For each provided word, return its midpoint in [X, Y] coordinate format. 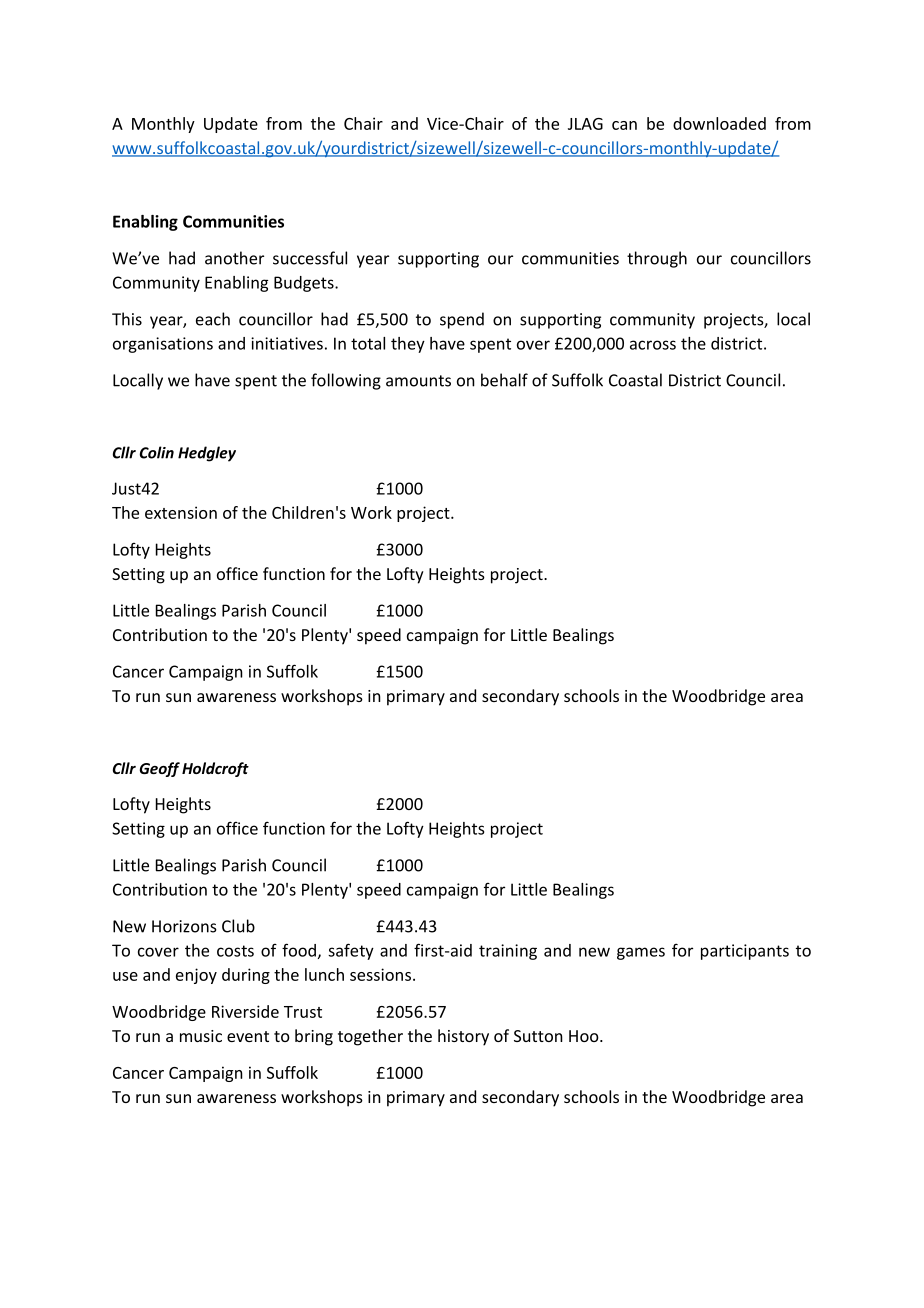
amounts [418, 381]
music [201, 1036]
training [508, 952]
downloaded [719, 123]
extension [181, 512]
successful [310, 258]
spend [462, 320]
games [641, 953]
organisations [163, 345]
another [234, 258]
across [653, 345]
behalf [504, 380]
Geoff [160, 769]
